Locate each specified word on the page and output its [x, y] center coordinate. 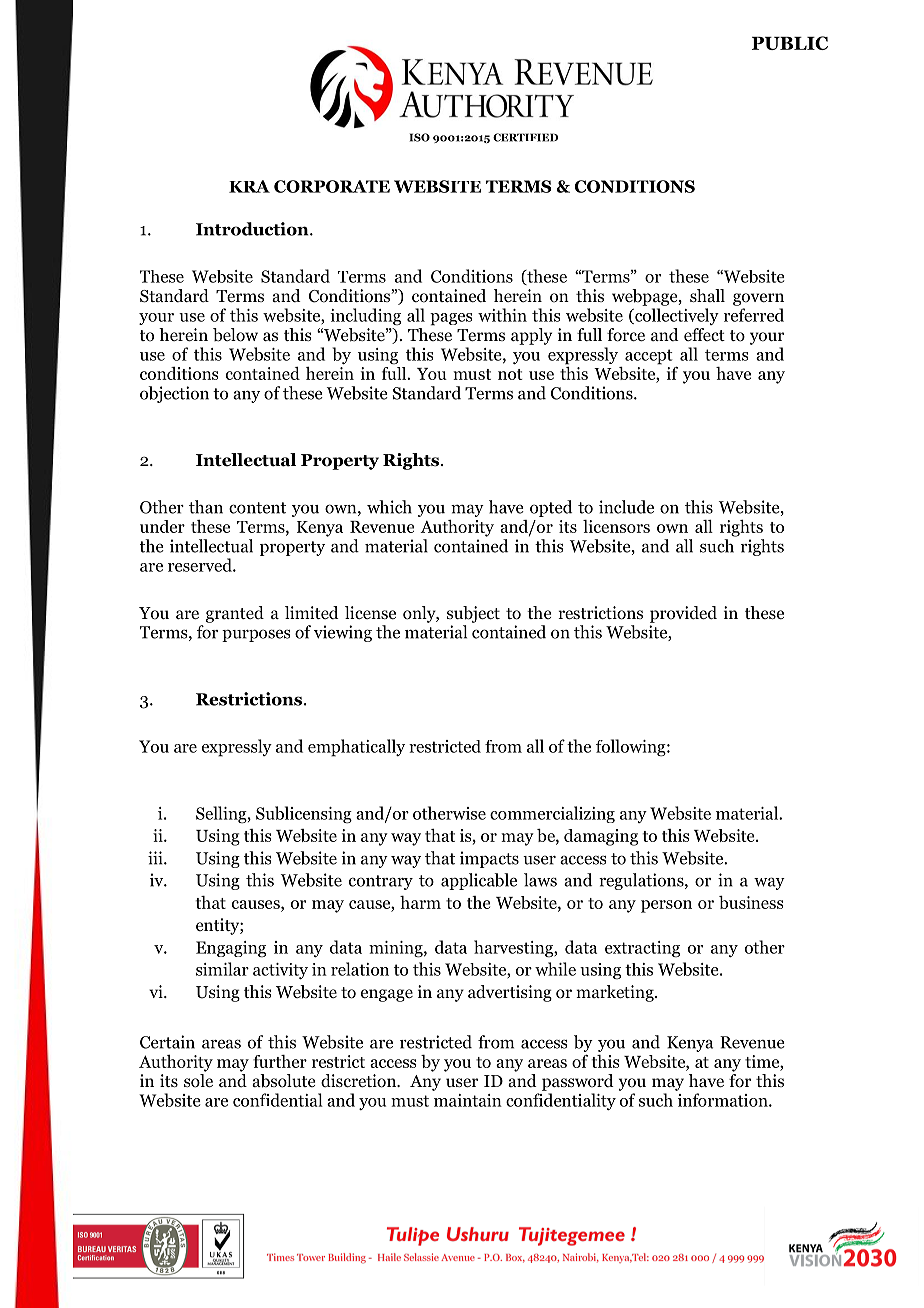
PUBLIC [790, 43]
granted [235, 614]
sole [198, 1081]
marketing [616, 993]
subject [473, 614]
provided [683, 614]
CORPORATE [332, 186]
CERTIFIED [525, 137]
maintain [468, 1100]
